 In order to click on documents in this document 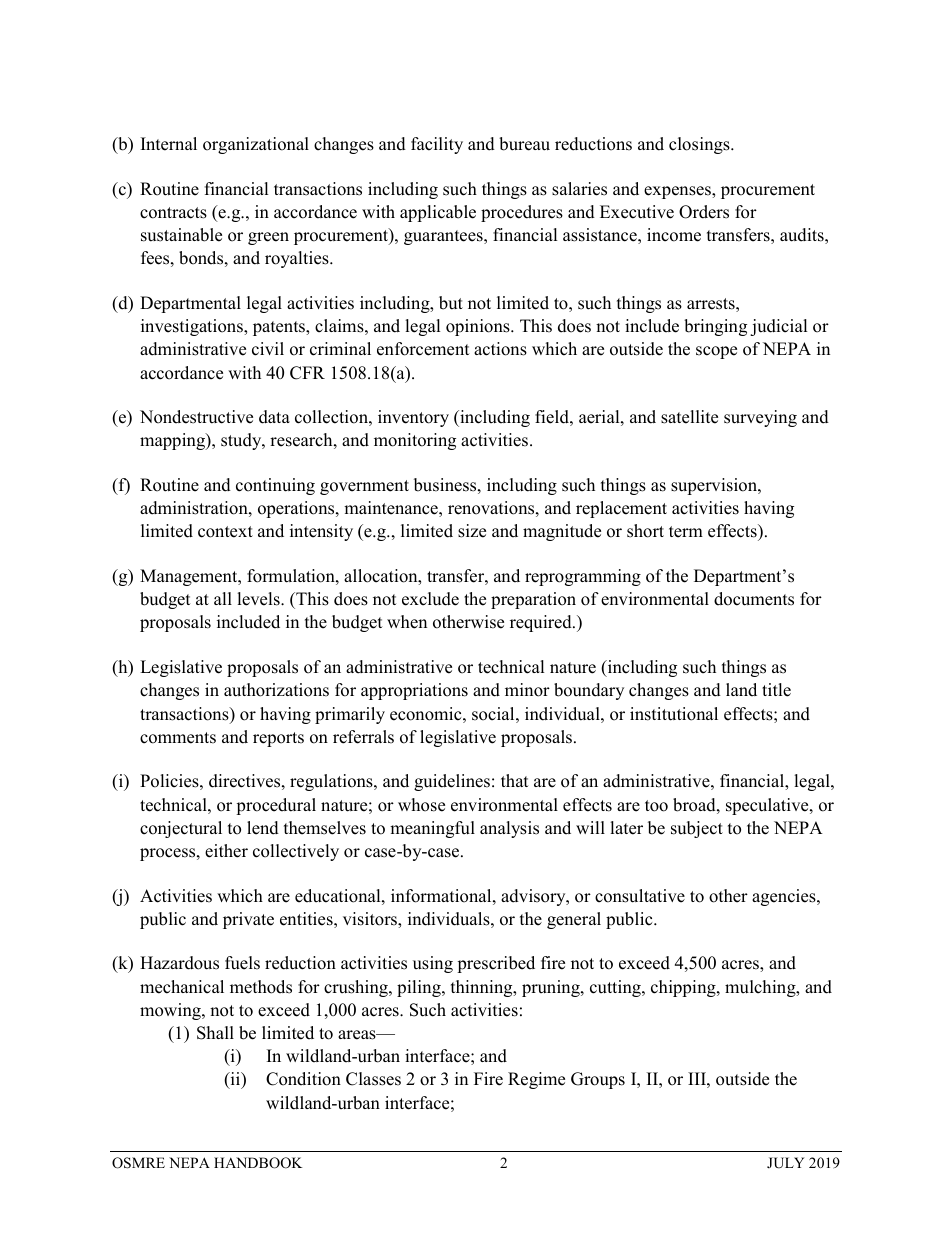, I will do `click(754, 599)`.
